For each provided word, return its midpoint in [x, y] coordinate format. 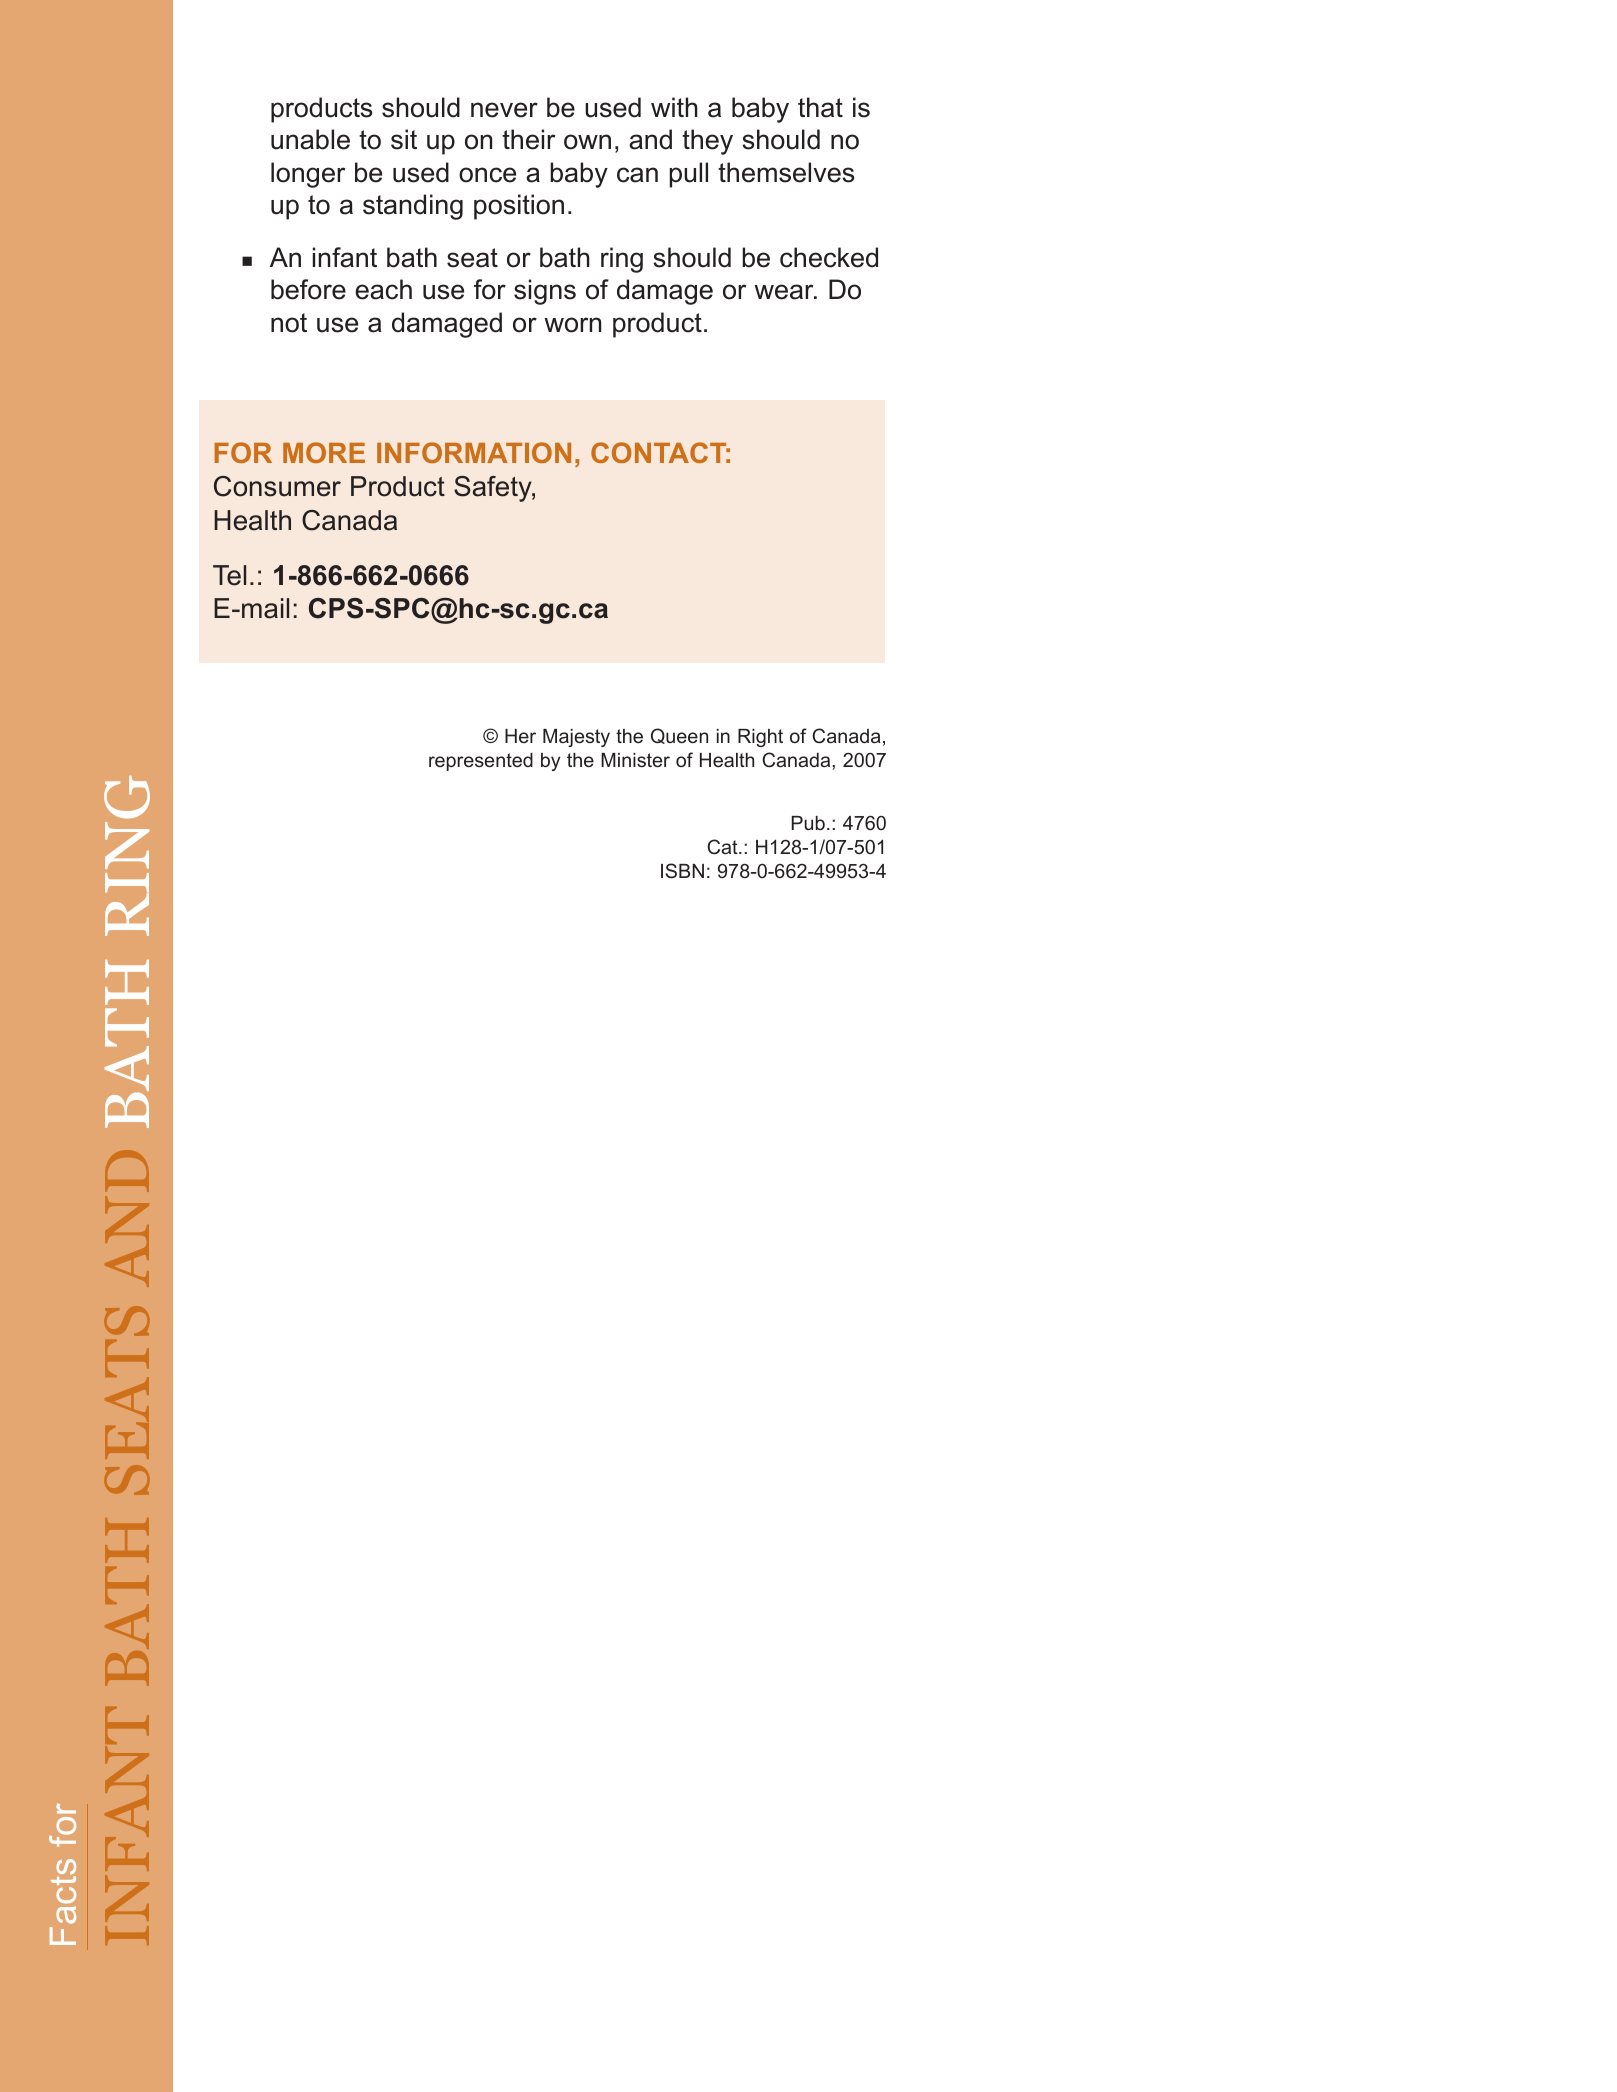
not [289, 323]
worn [572, 325]
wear [785, 292]
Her [520, 736]
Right [760, 738]
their [528, 139]
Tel [229, 575]
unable [310, 139]
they [707, 142]
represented [481, 762]
